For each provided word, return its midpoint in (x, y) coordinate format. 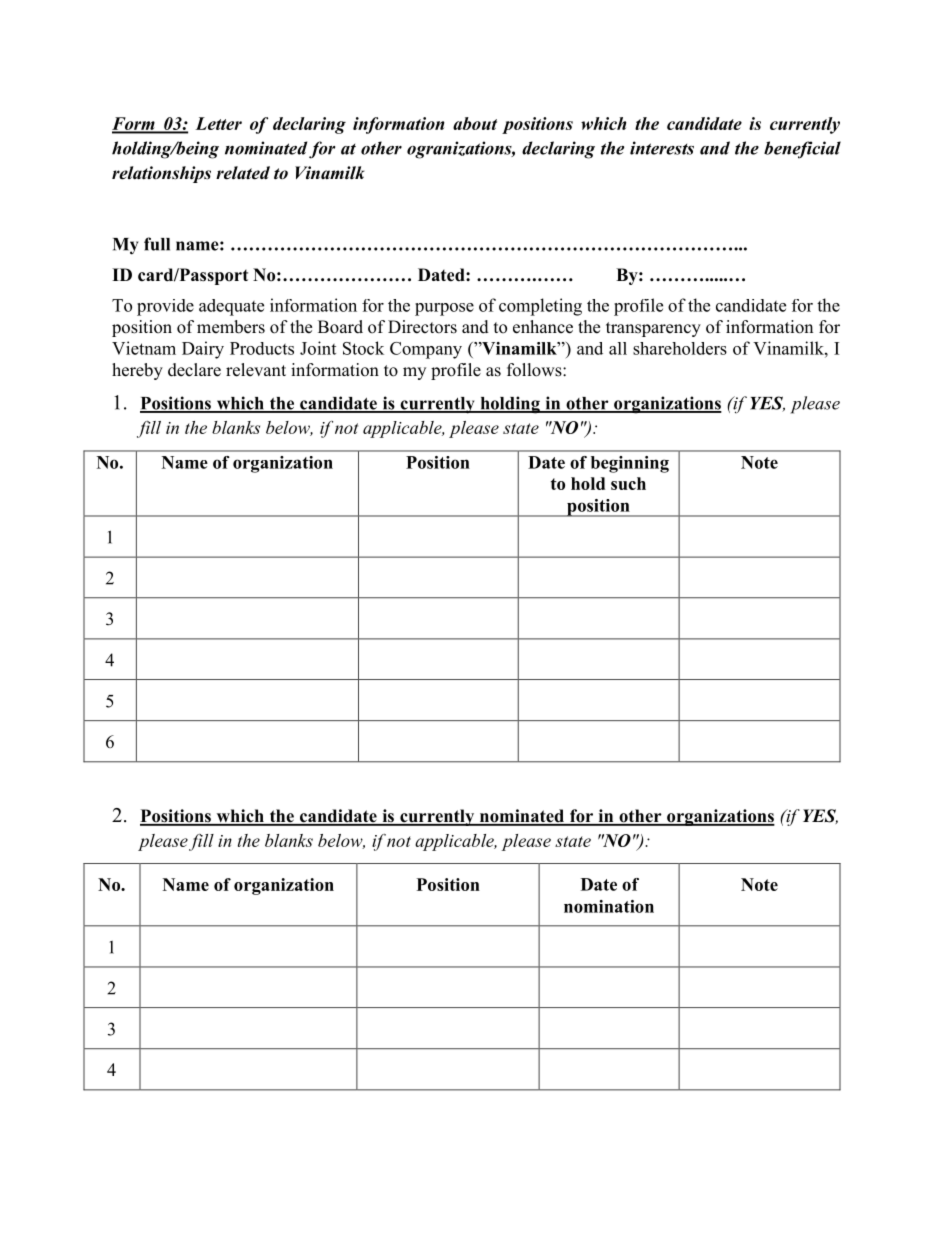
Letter (218, 123)
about (475, 123)
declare (194, 370)
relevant (256, 370)
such (628, 483)
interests (662, 148)
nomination (609, 906)
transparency (653, 329)
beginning (630, 464)
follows (535, 370)
